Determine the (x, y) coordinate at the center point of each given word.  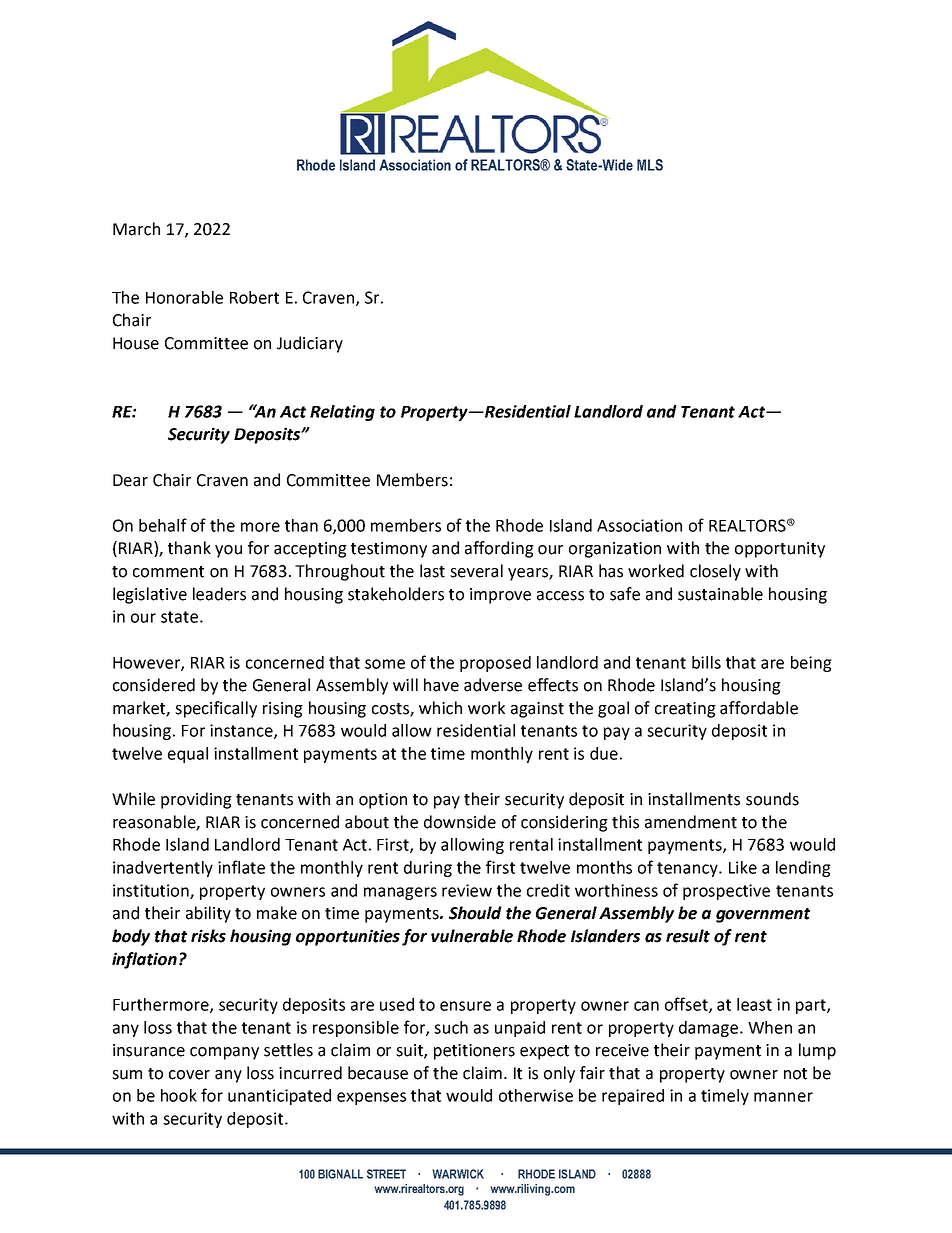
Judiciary (310, 344)
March (136, 229)
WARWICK (458, 1174)
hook (179, 1095)
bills (706, 662)
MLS (650, 165)
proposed (495, 664)
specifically (216, 709)
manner (783, 1097)
